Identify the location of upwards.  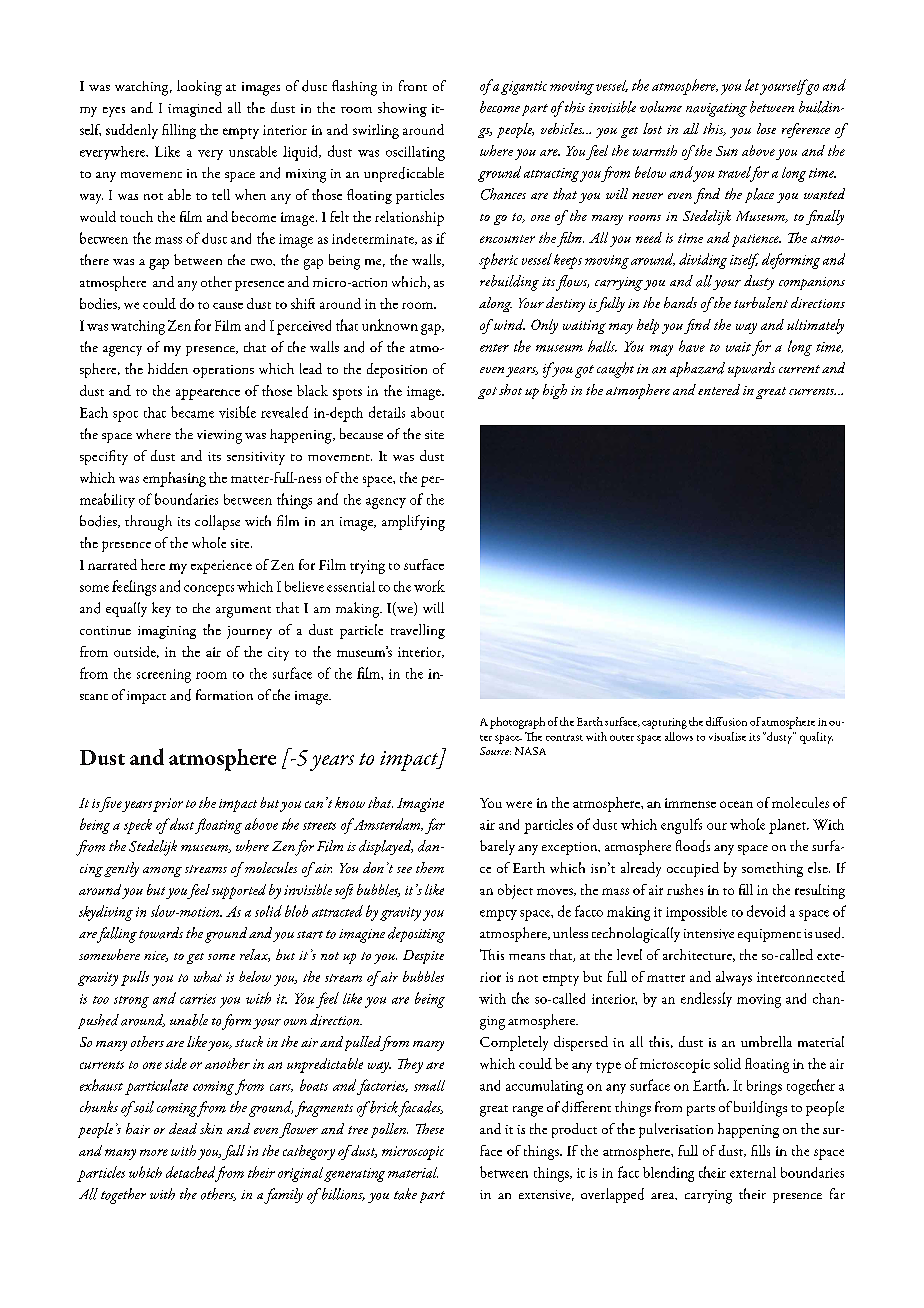
(751, 369).
